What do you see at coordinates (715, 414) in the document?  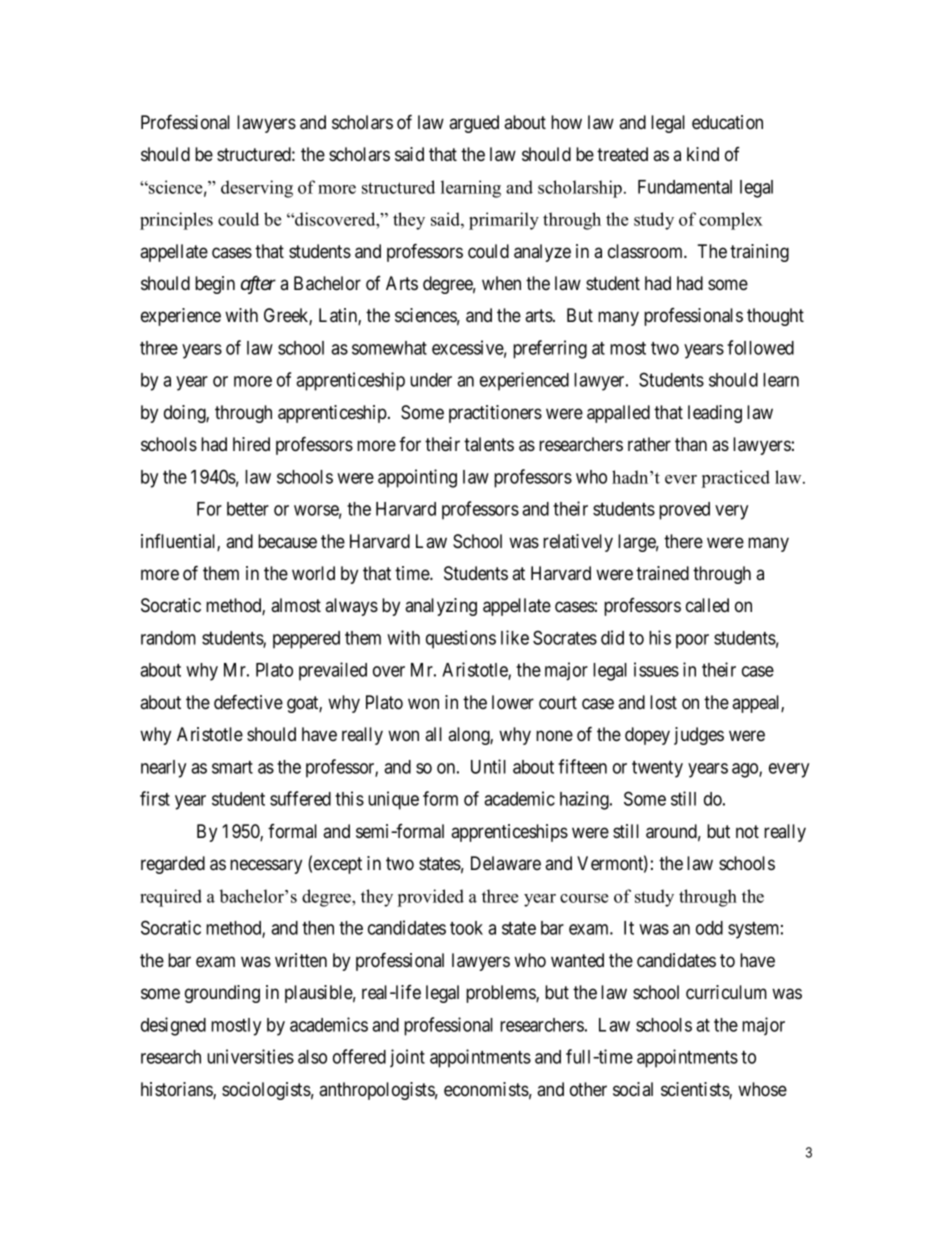 I see `leading` at bounding box center [715, 414].
